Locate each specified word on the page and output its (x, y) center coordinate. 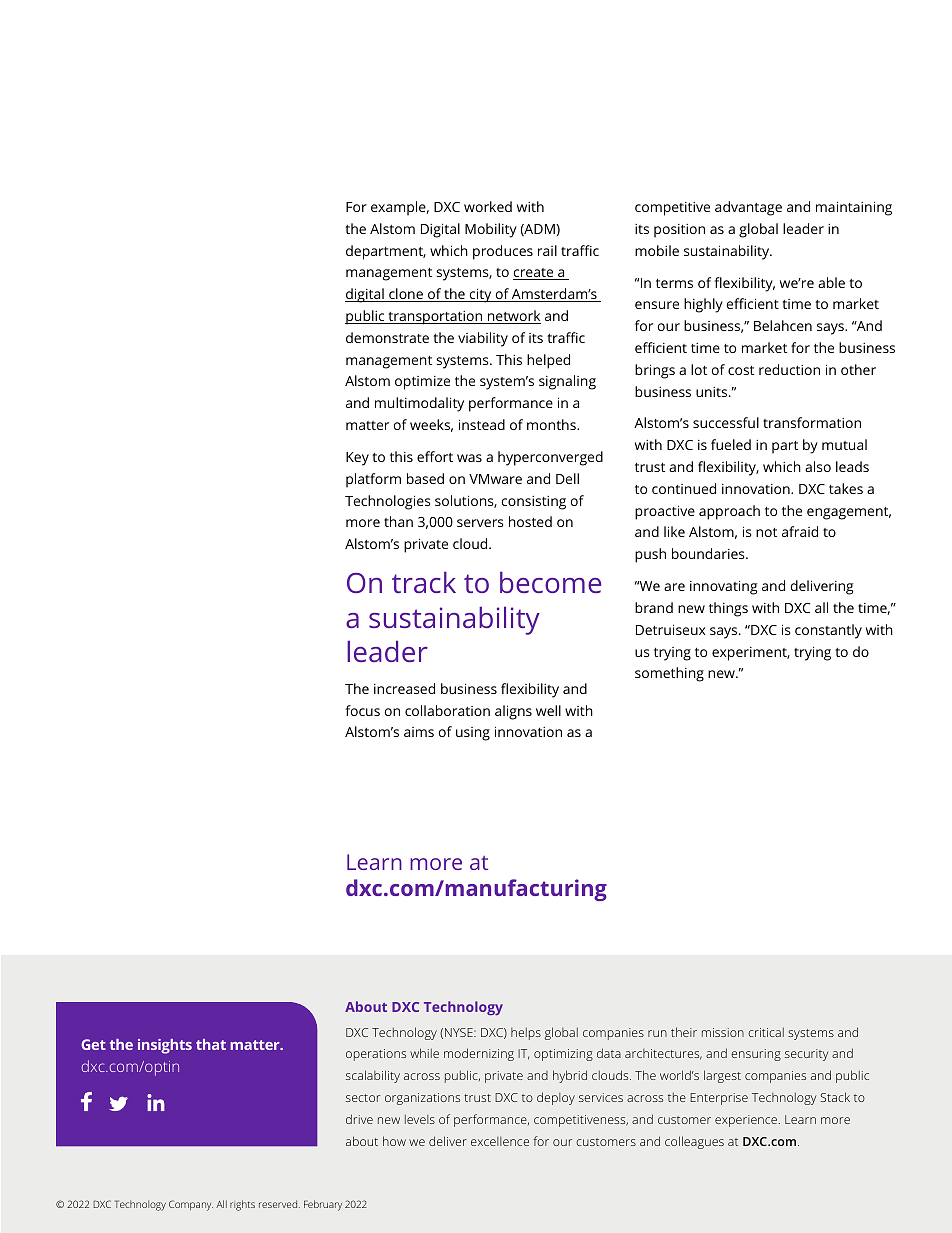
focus (362, 710)
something (669, 674)
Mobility (491, 230)
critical (766, 1032)
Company (191, 1205)
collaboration (447, 710)
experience (747, 1121)
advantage (748, 208)
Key (357, 459)
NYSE (460, 1032)
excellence (500, 1141)
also (818, 466)
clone (406, 295)
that (211, 1044)
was (469, 458)
